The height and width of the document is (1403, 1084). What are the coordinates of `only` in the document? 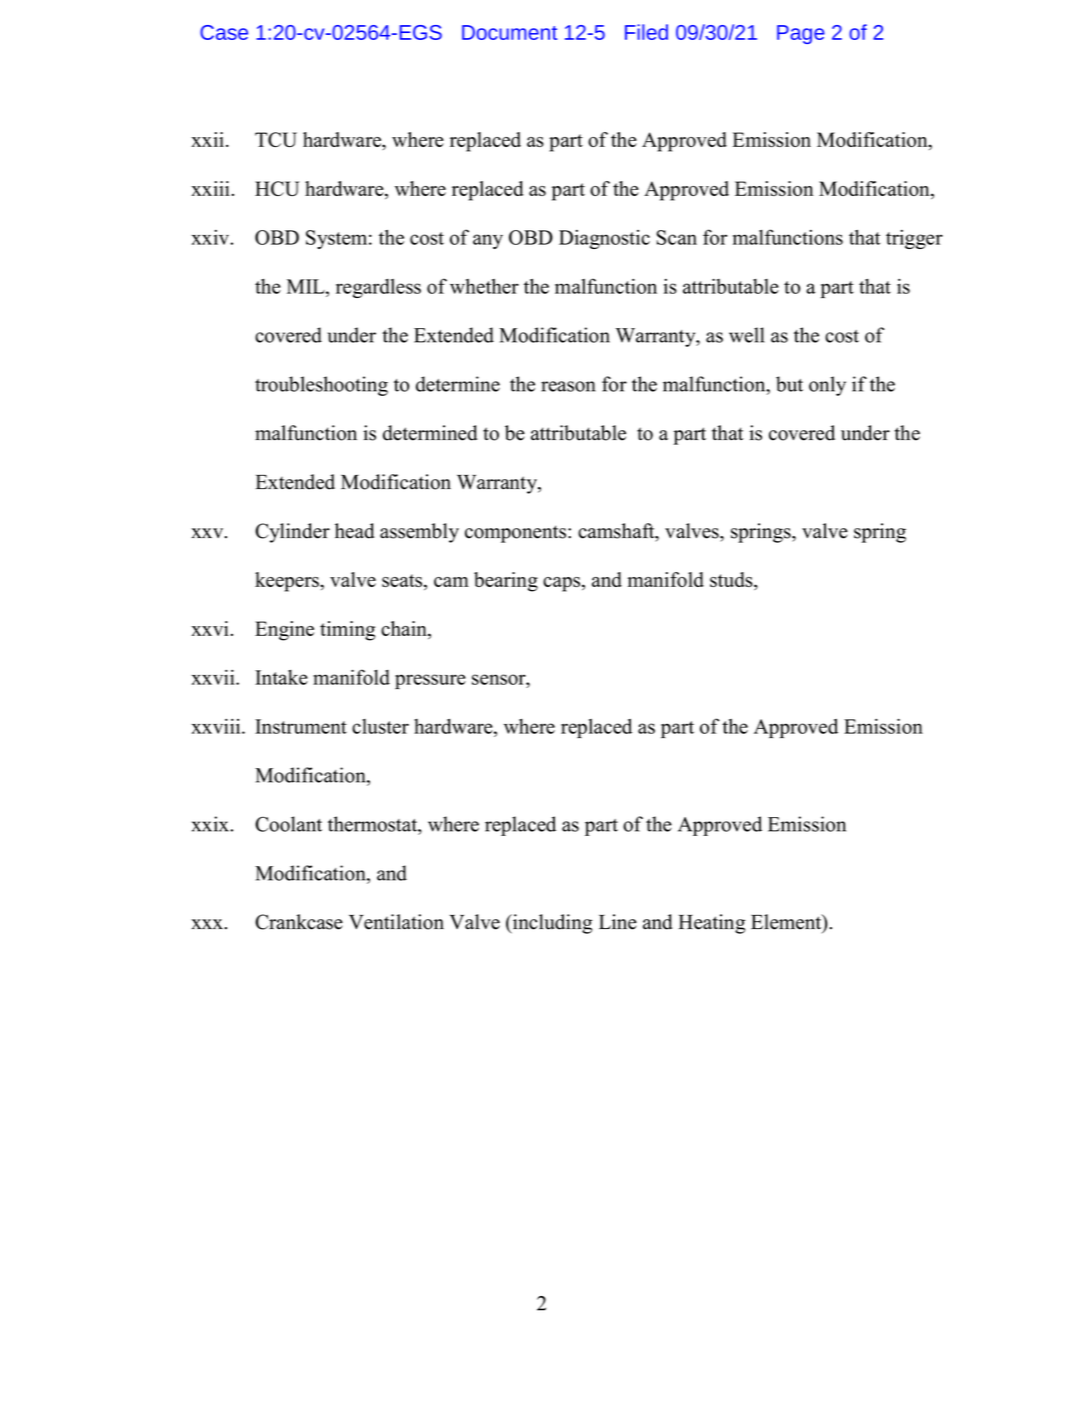 It's located at (827, 386).
